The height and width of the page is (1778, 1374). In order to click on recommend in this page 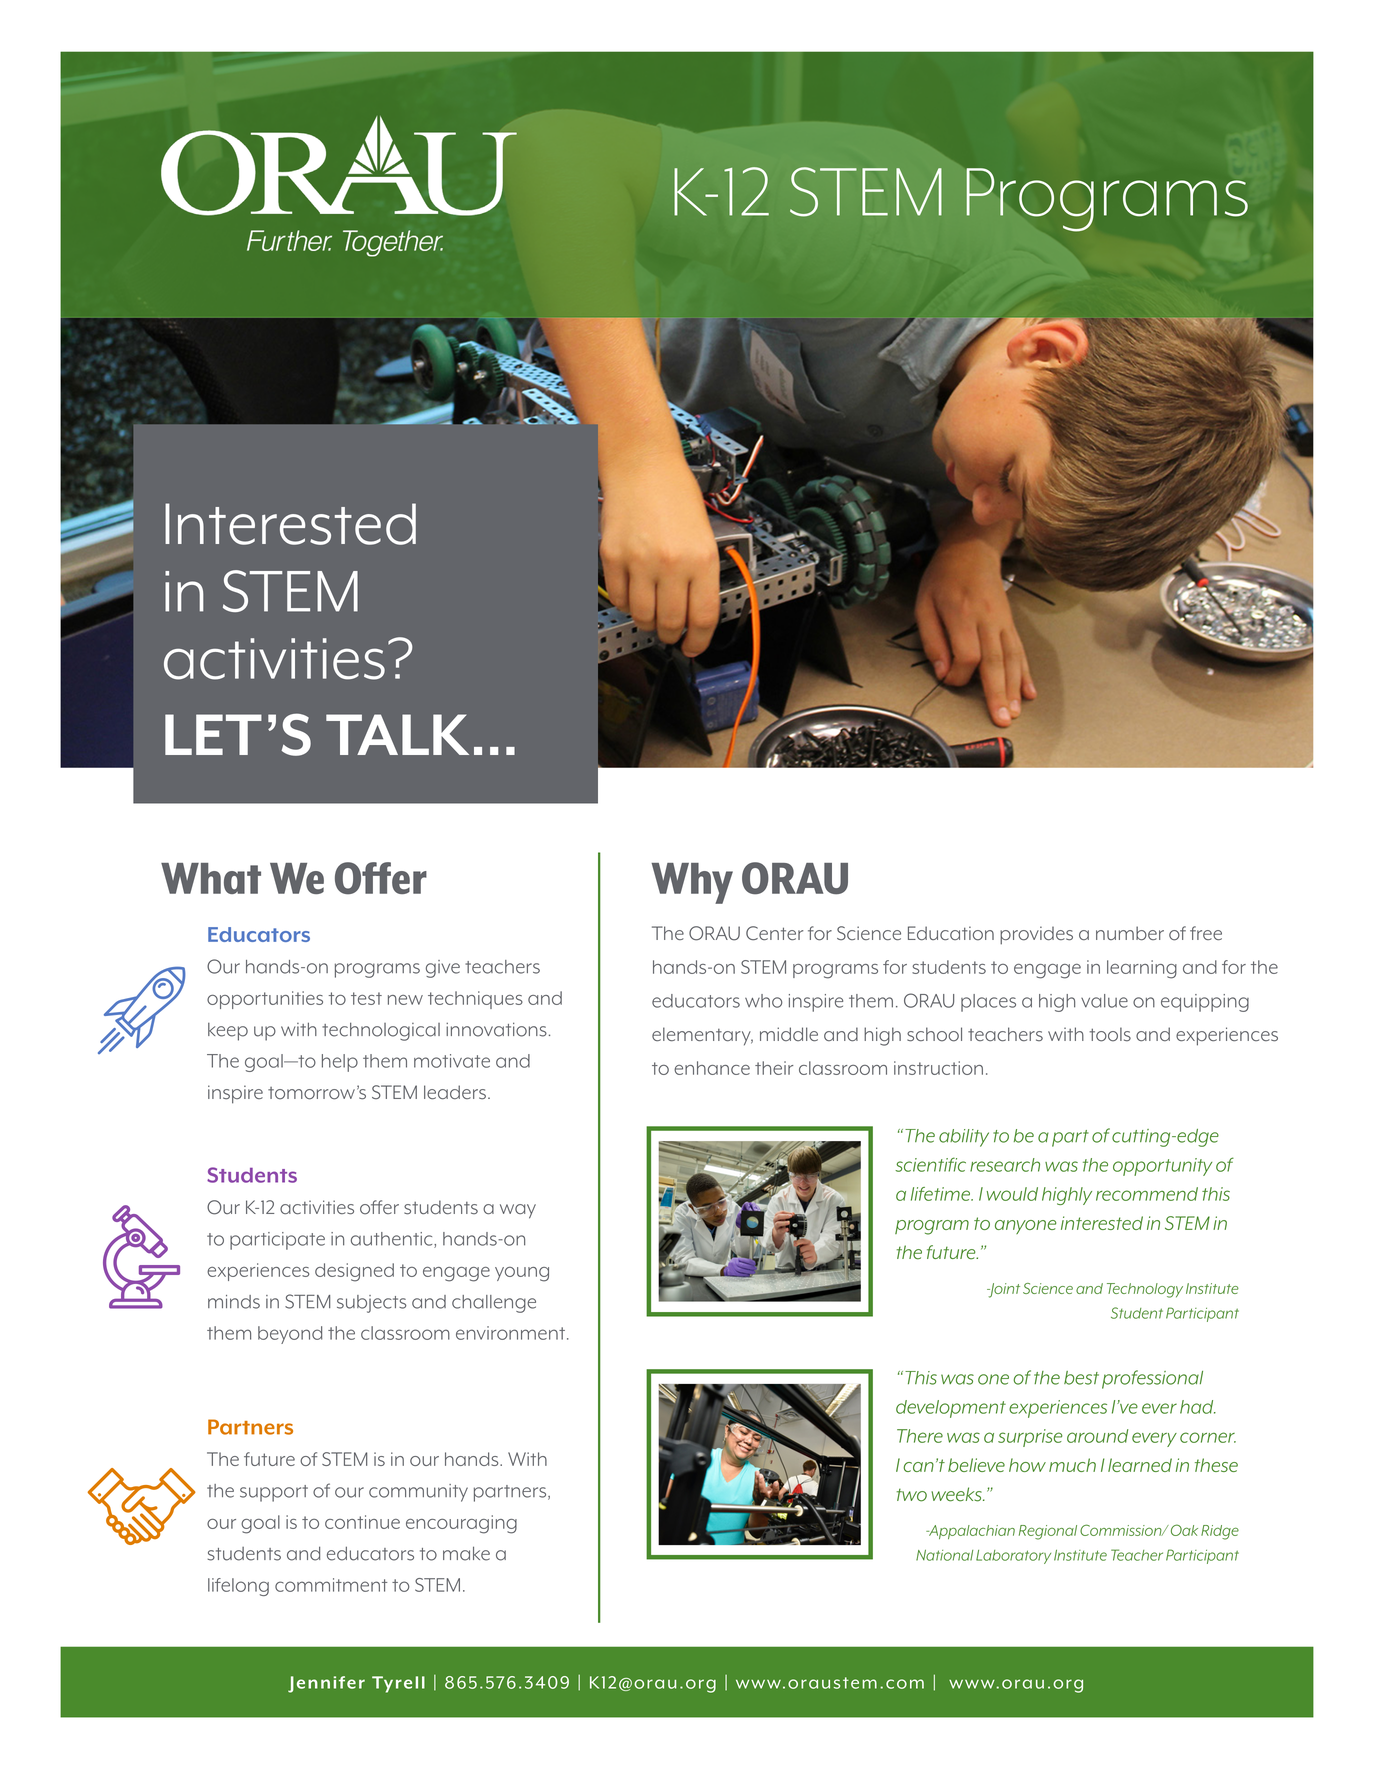, I will do `click(1147, 1194)`.
